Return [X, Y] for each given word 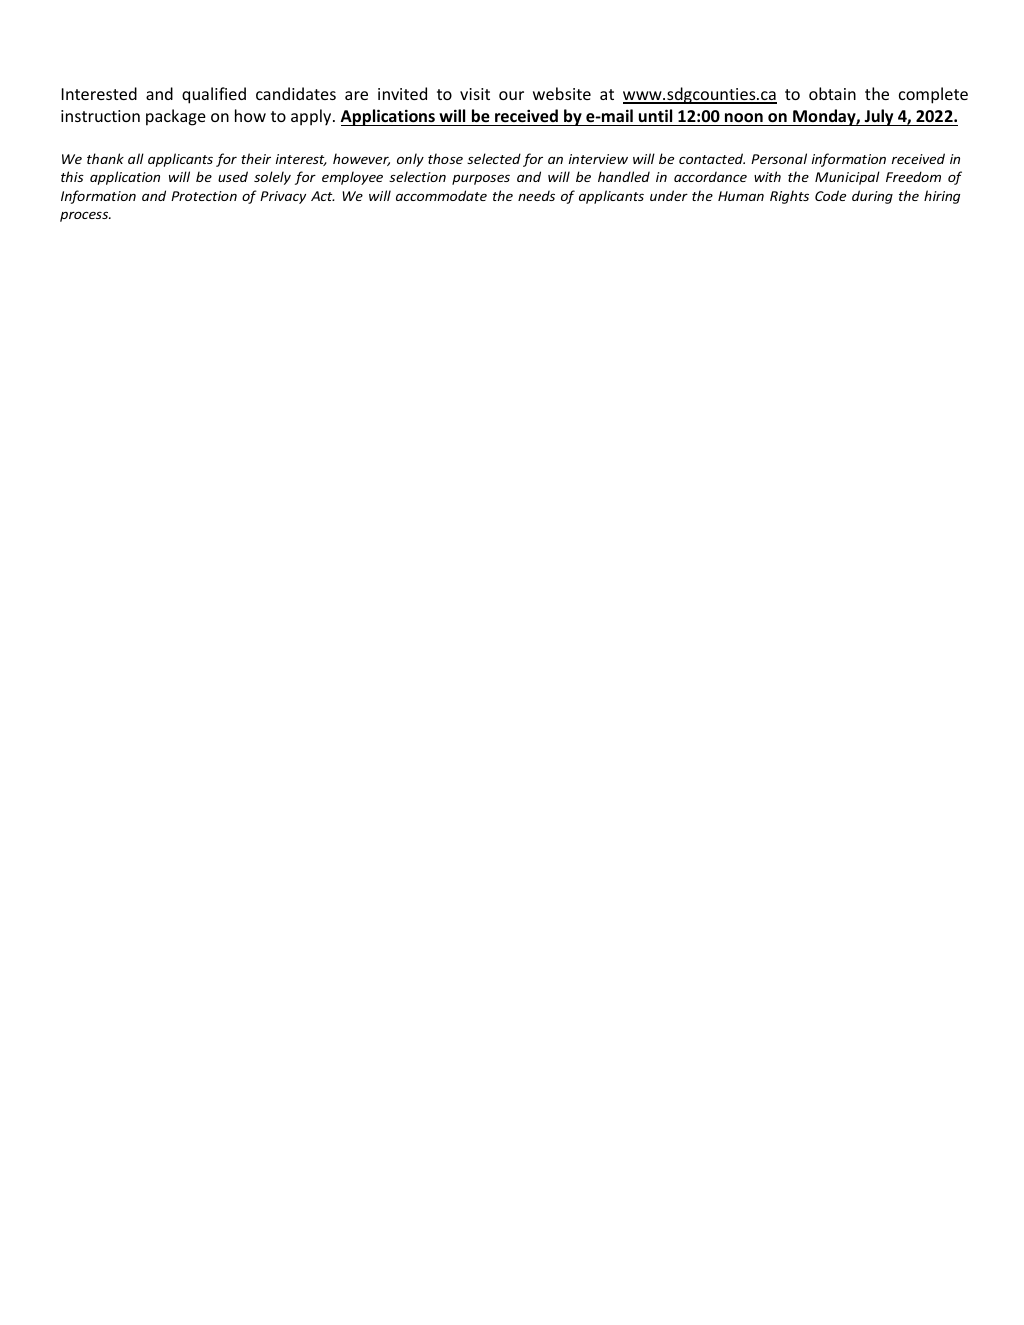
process [85, 216]
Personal [779, 158]
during [872, 197]
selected [494, 158]
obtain [832, 93]
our [511, 95]
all [136, 158]
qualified [214, 95]
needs [536, 195]
